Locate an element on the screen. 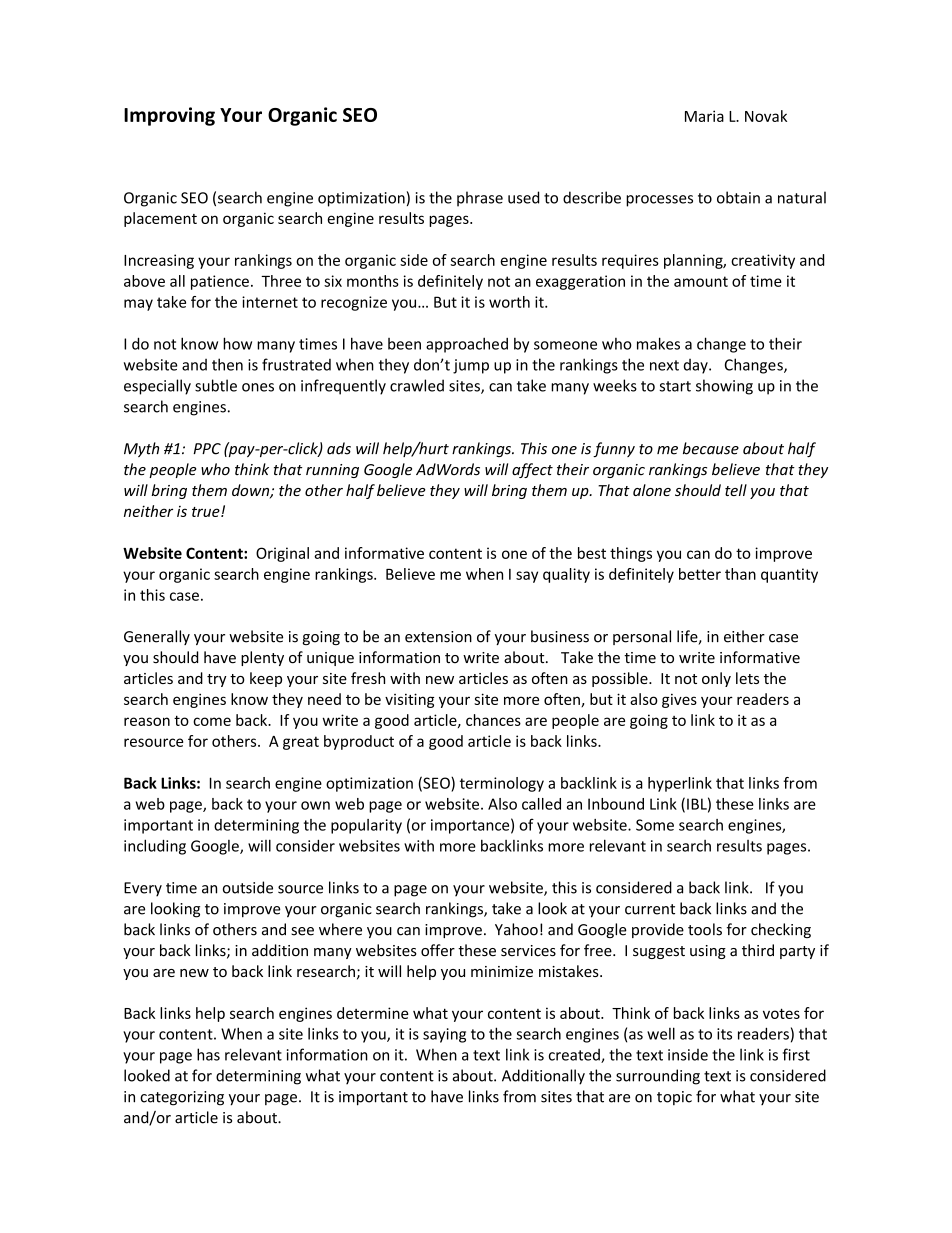 The height and width of the screenshot is (1233, 952). true is located at coordinates (207, 512).
